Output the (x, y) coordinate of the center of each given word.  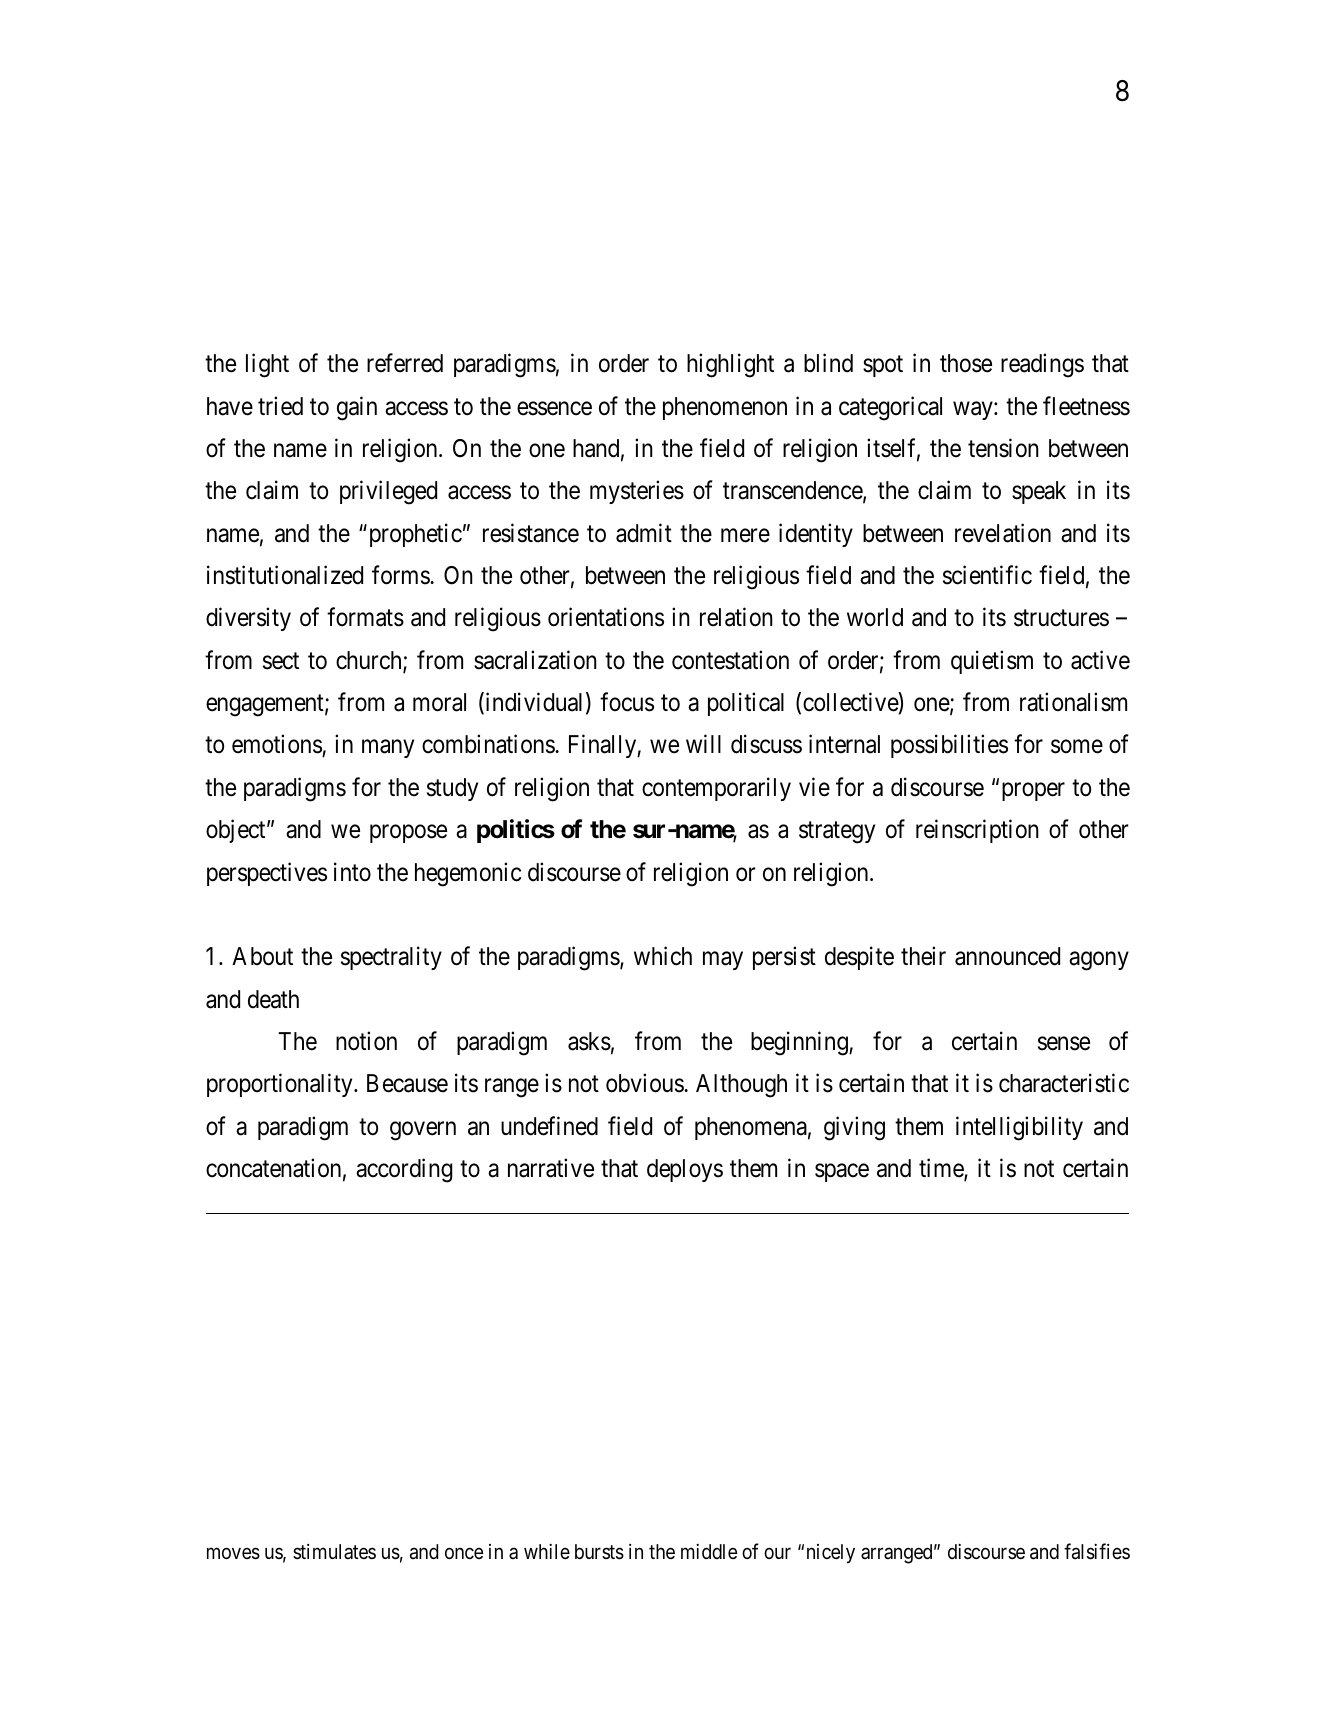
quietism (992, 662)
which (663, 956)
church (370, 661)
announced (1007, 956)
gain (357, 408)
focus (627, 702)
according (404, 1170)
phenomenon (725, 408)
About (262, 956)
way (974, 410)
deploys (685, 1170)
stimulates (334, 1551)
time (942, 1169)
